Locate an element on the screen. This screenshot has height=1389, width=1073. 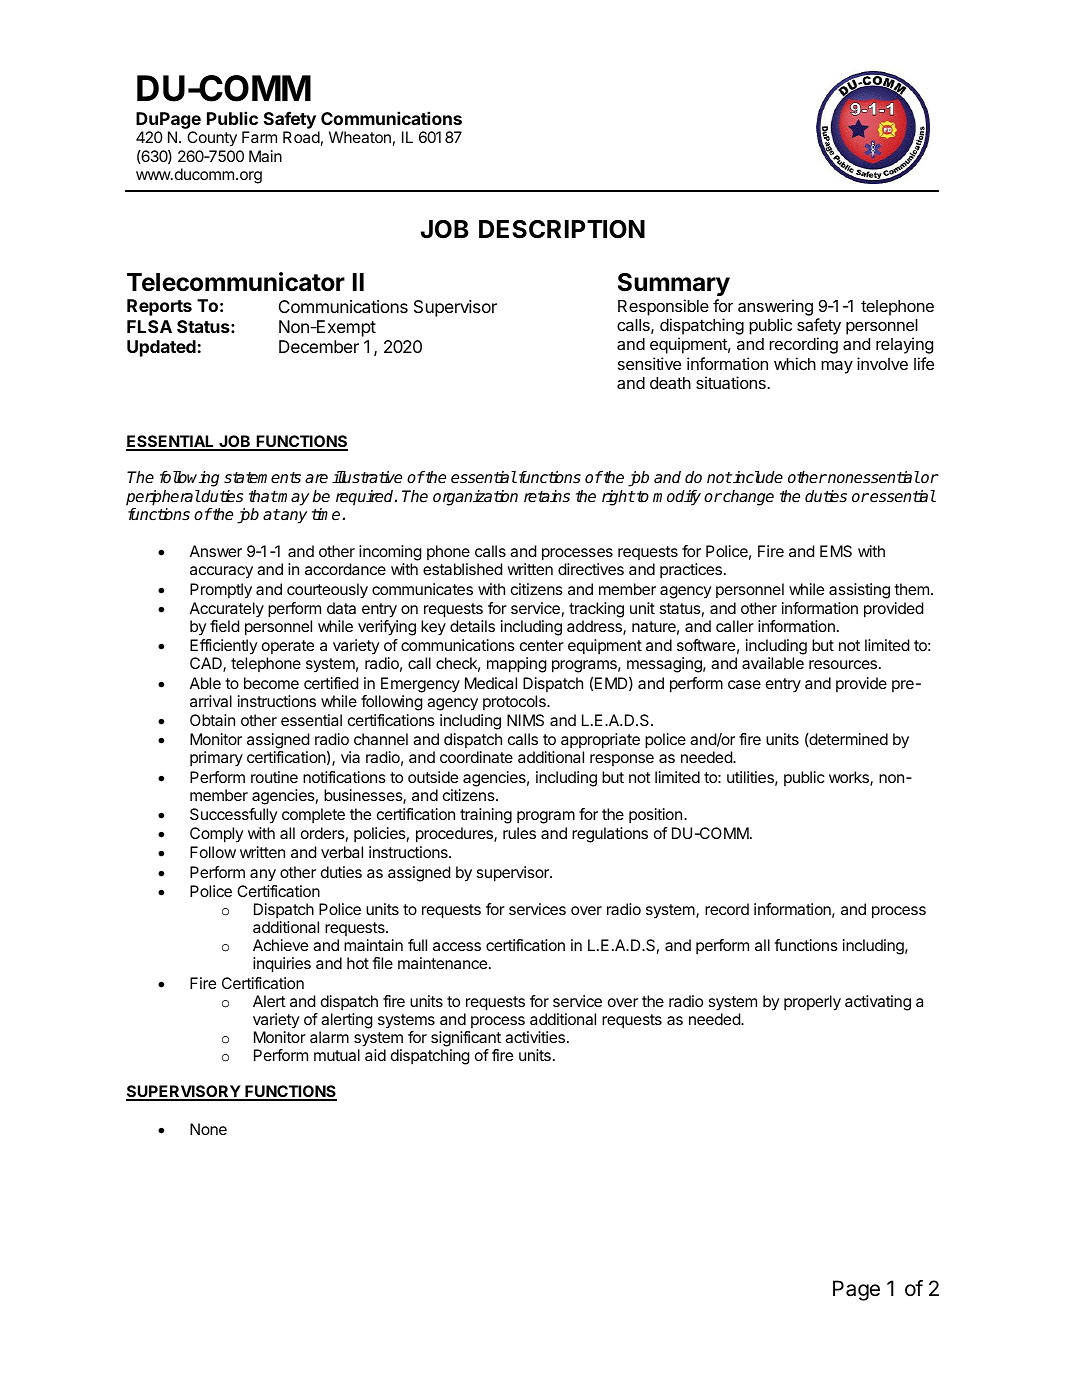
Summary is located at coordinates (674, 284).
